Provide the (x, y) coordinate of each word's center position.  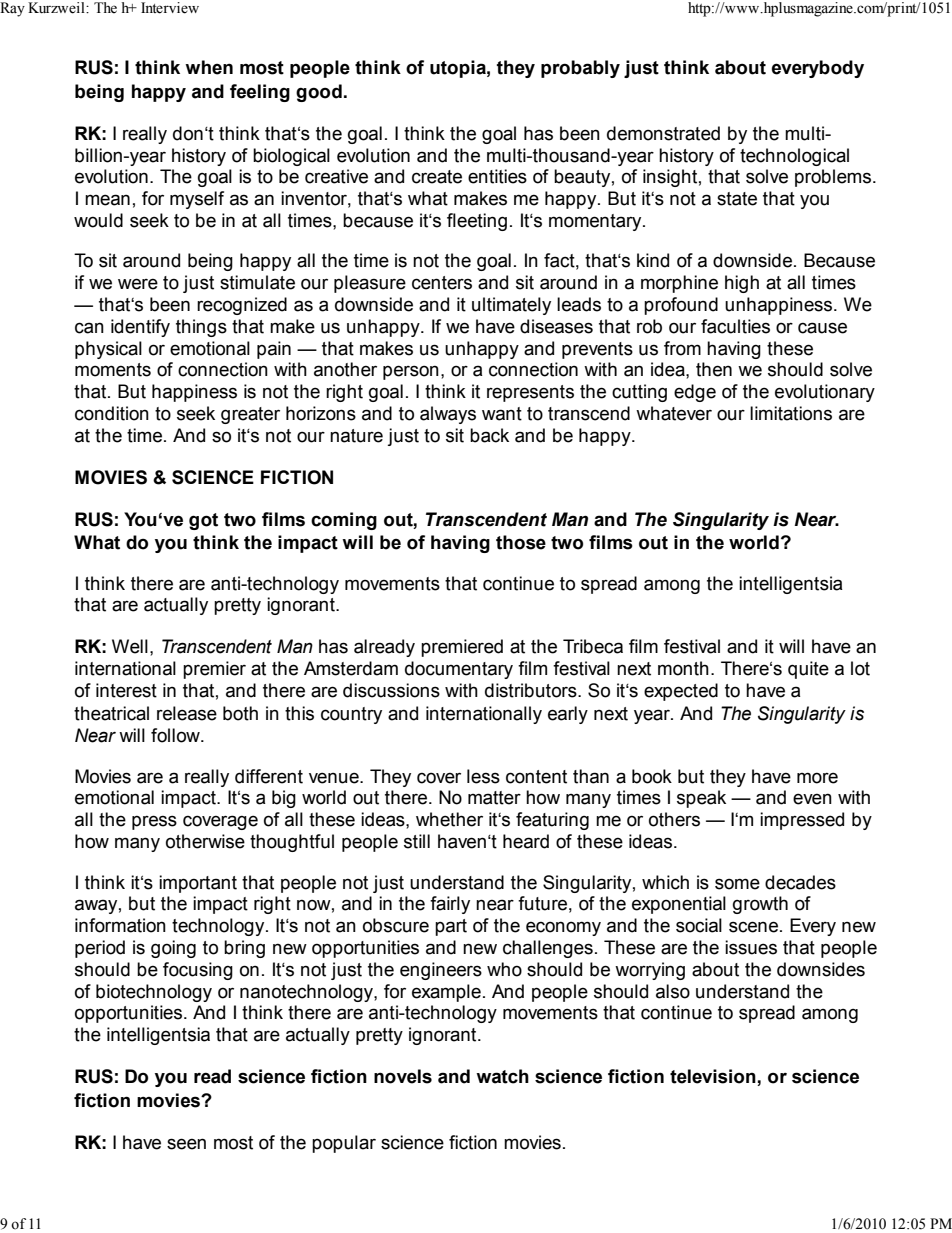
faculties (735, 326)
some (737, 884)
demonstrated (663, 133)
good (319, 93)
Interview (170, 8)
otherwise (205, 841)
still (417, 841)
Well (130, 646)
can (89, 328)
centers (442, 283)
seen (186, 1144)
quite (808, 670)
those (521, 542)
